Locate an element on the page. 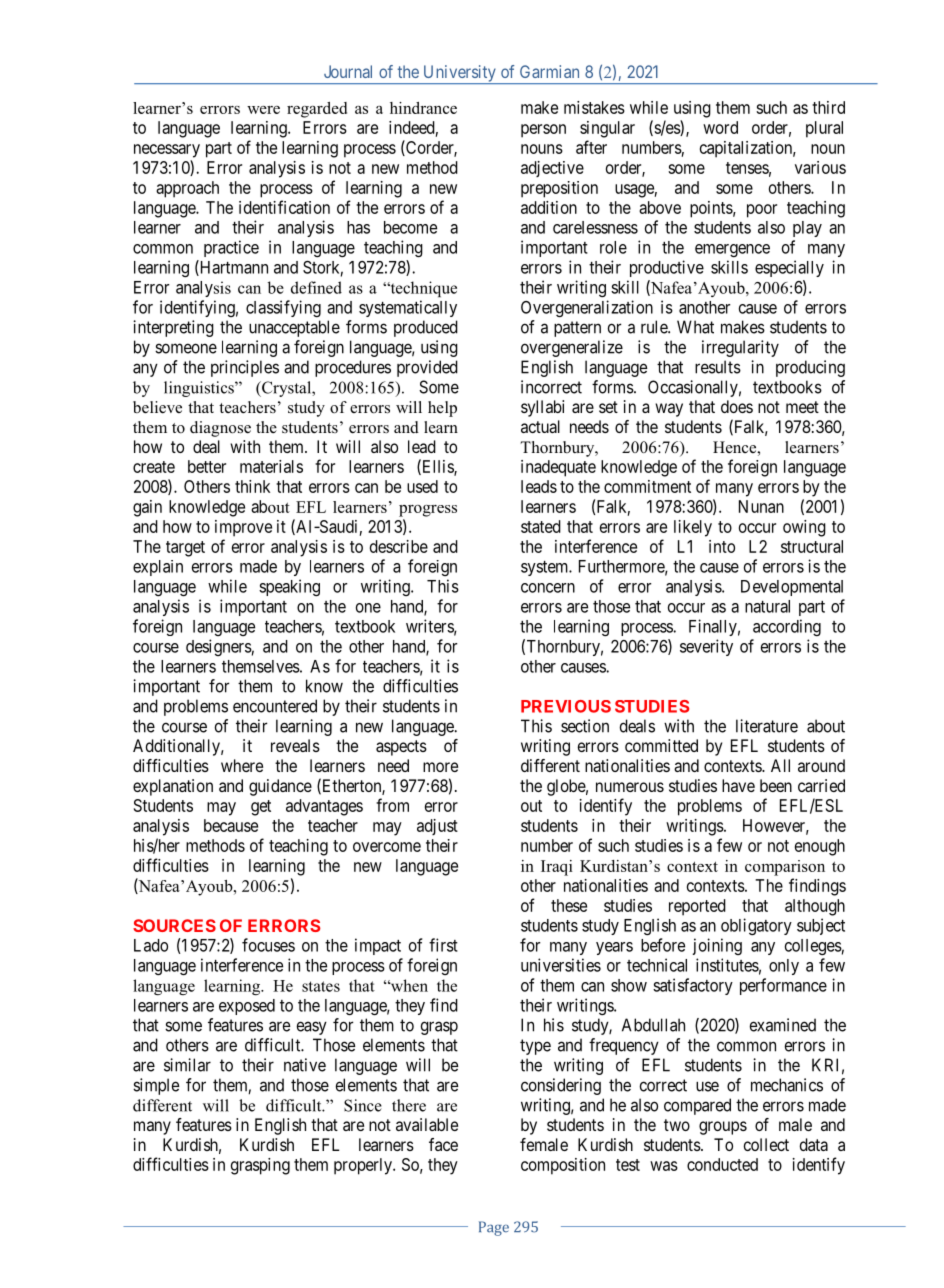 This document has width=944, height=1288. were is located at coordinates (263, 110).
